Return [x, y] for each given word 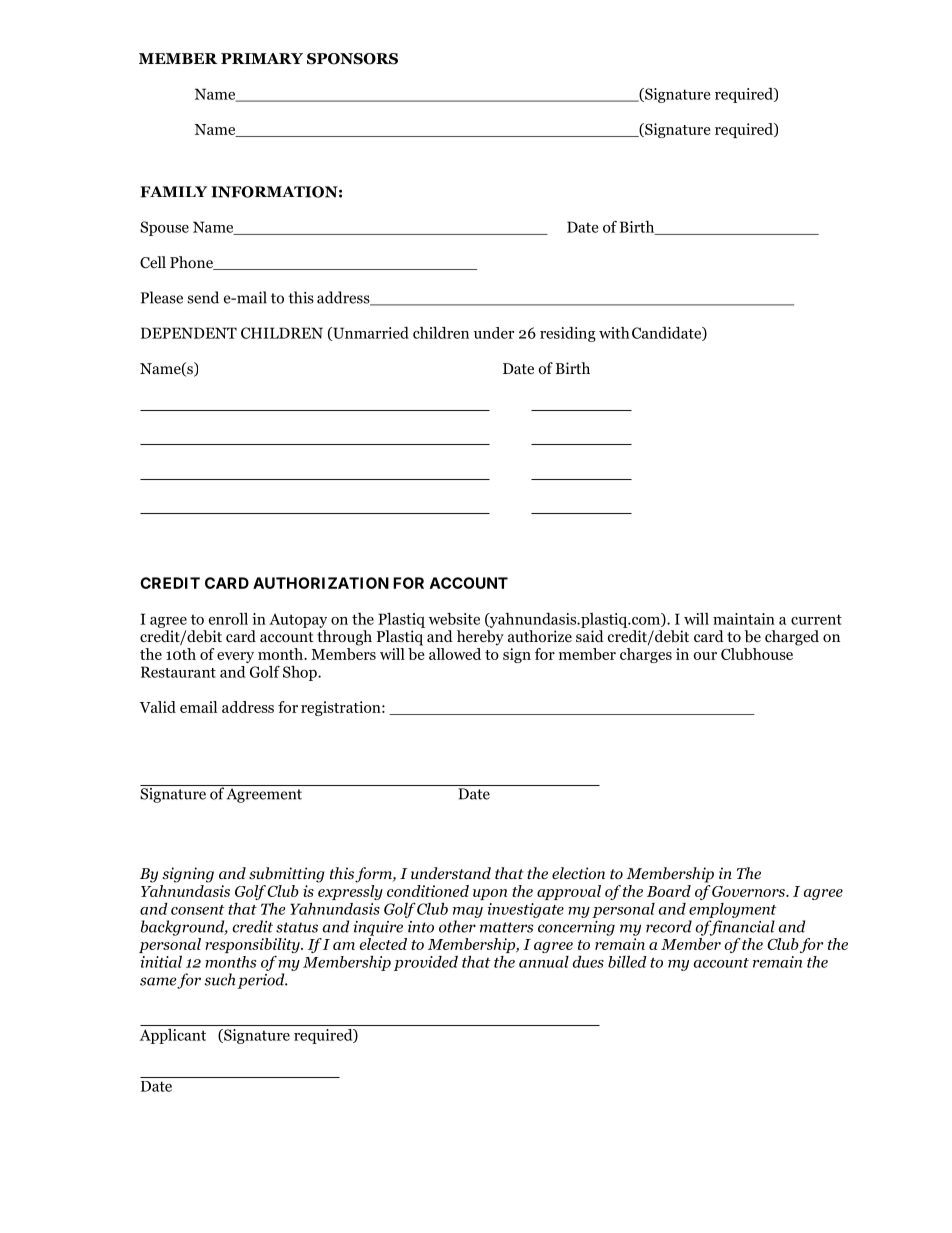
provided [426, 963]
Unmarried [370, 334]
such [220, 979]
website [454, 619]
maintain [744, 619]
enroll [228, 619]
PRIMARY [262, 58]
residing [568, 334]
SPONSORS [352, 59]
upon [490, 894]
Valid [158, 707]
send [203, 297]
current [816, 619]
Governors [749, 891]
